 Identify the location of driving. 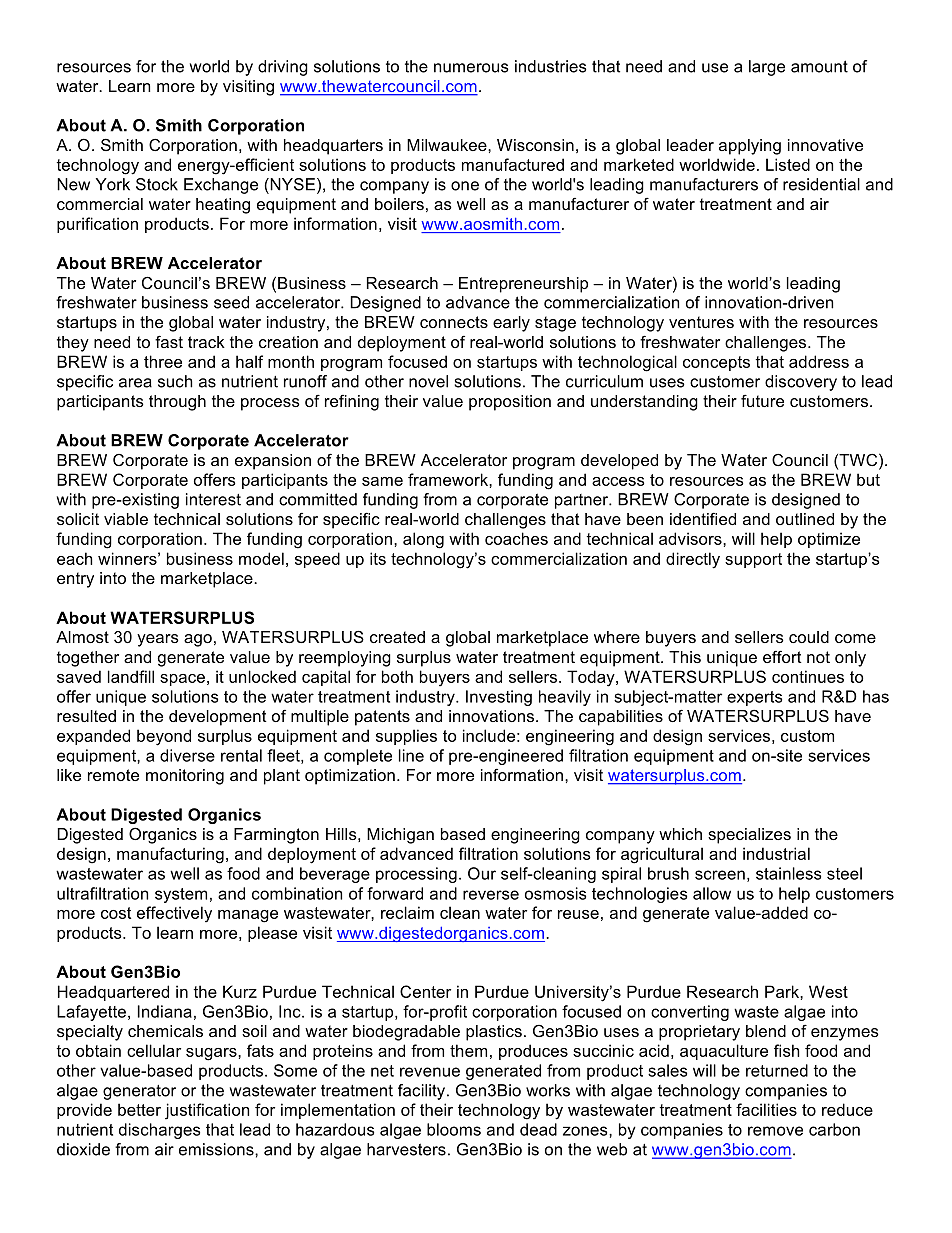
(283, 68).
